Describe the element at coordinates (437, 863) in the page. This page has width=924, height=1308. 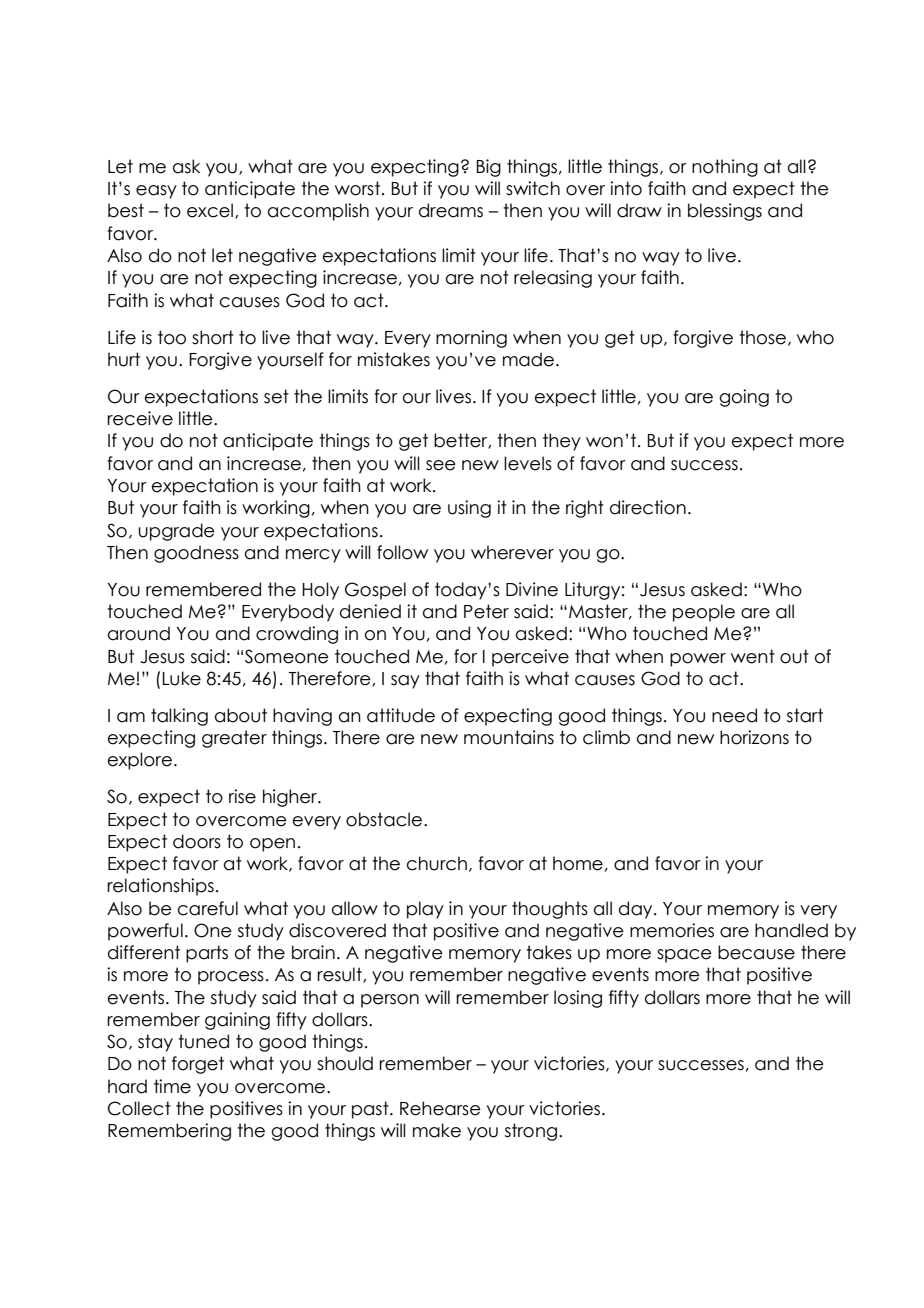
I see `church` at that location.
